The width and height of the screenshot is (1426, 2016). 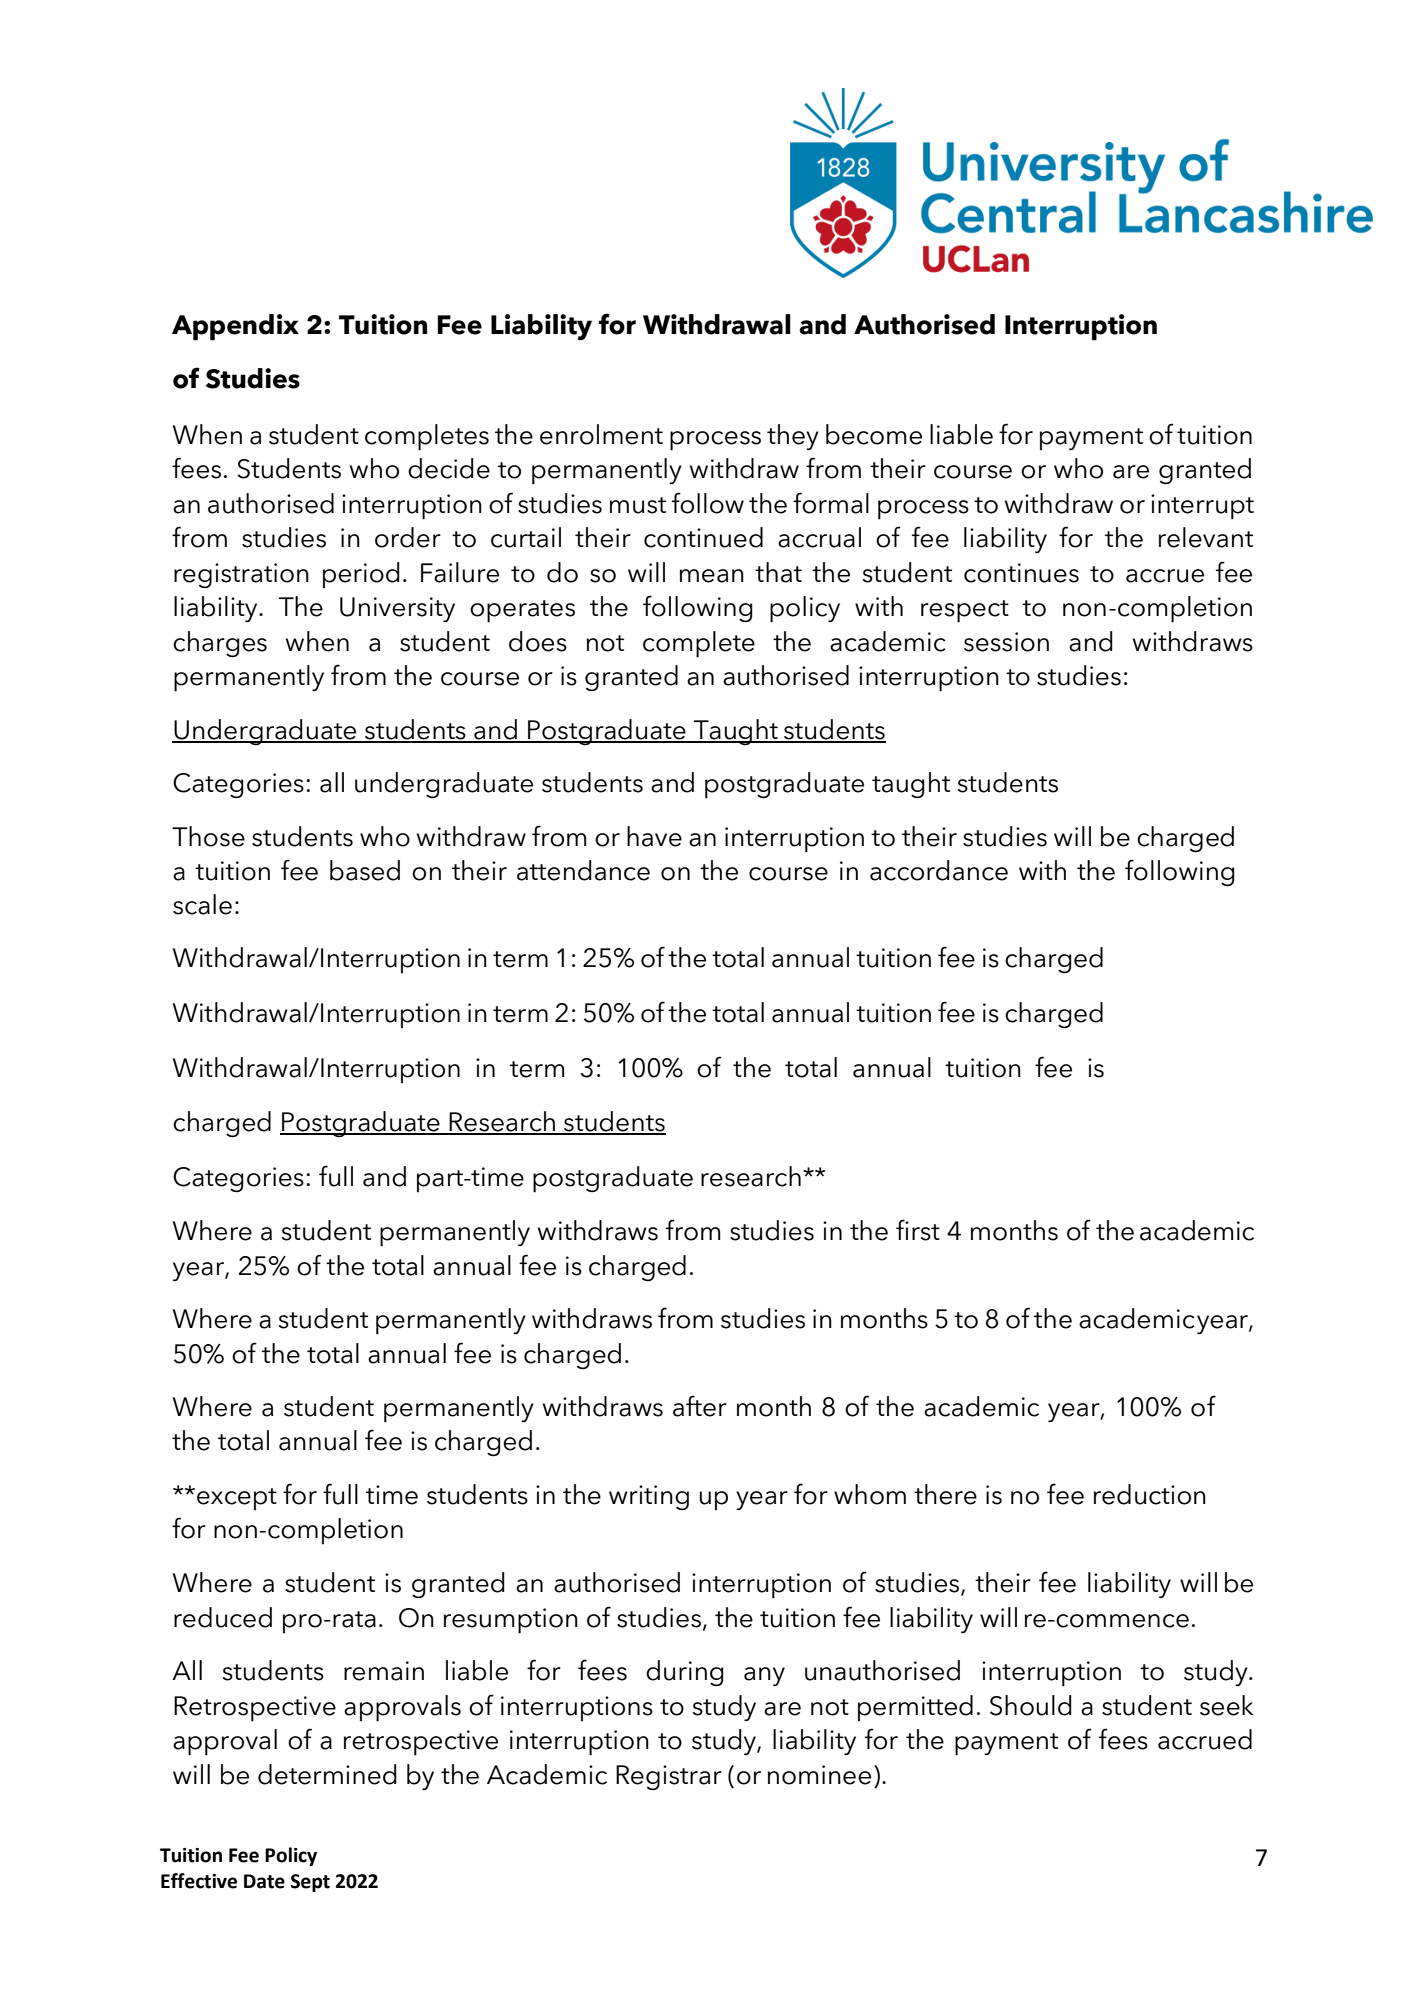 I want to click on first, so click(x=918, y=1230).
